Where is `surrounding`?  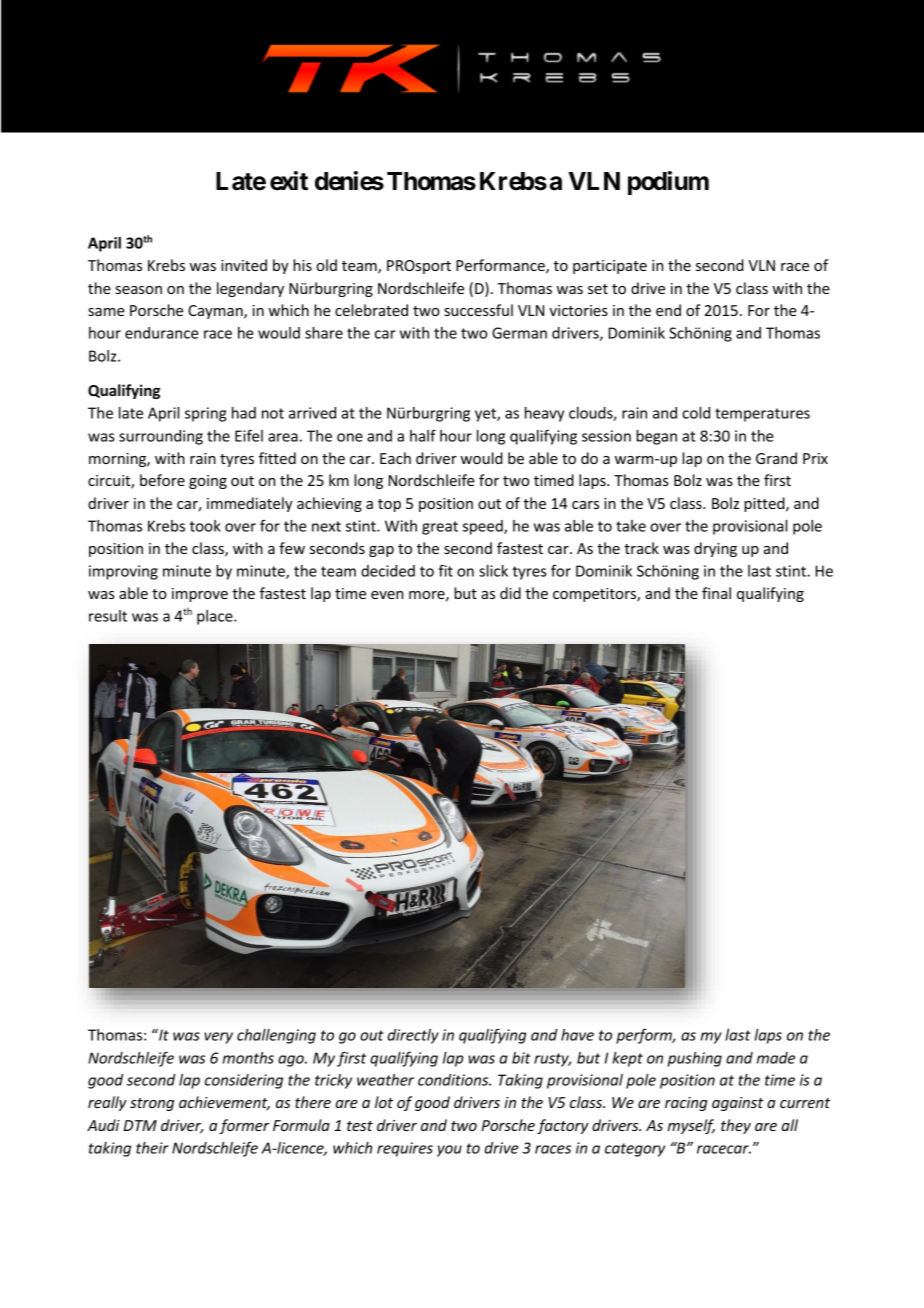
surrounding is located at coordinates (161, 437).
